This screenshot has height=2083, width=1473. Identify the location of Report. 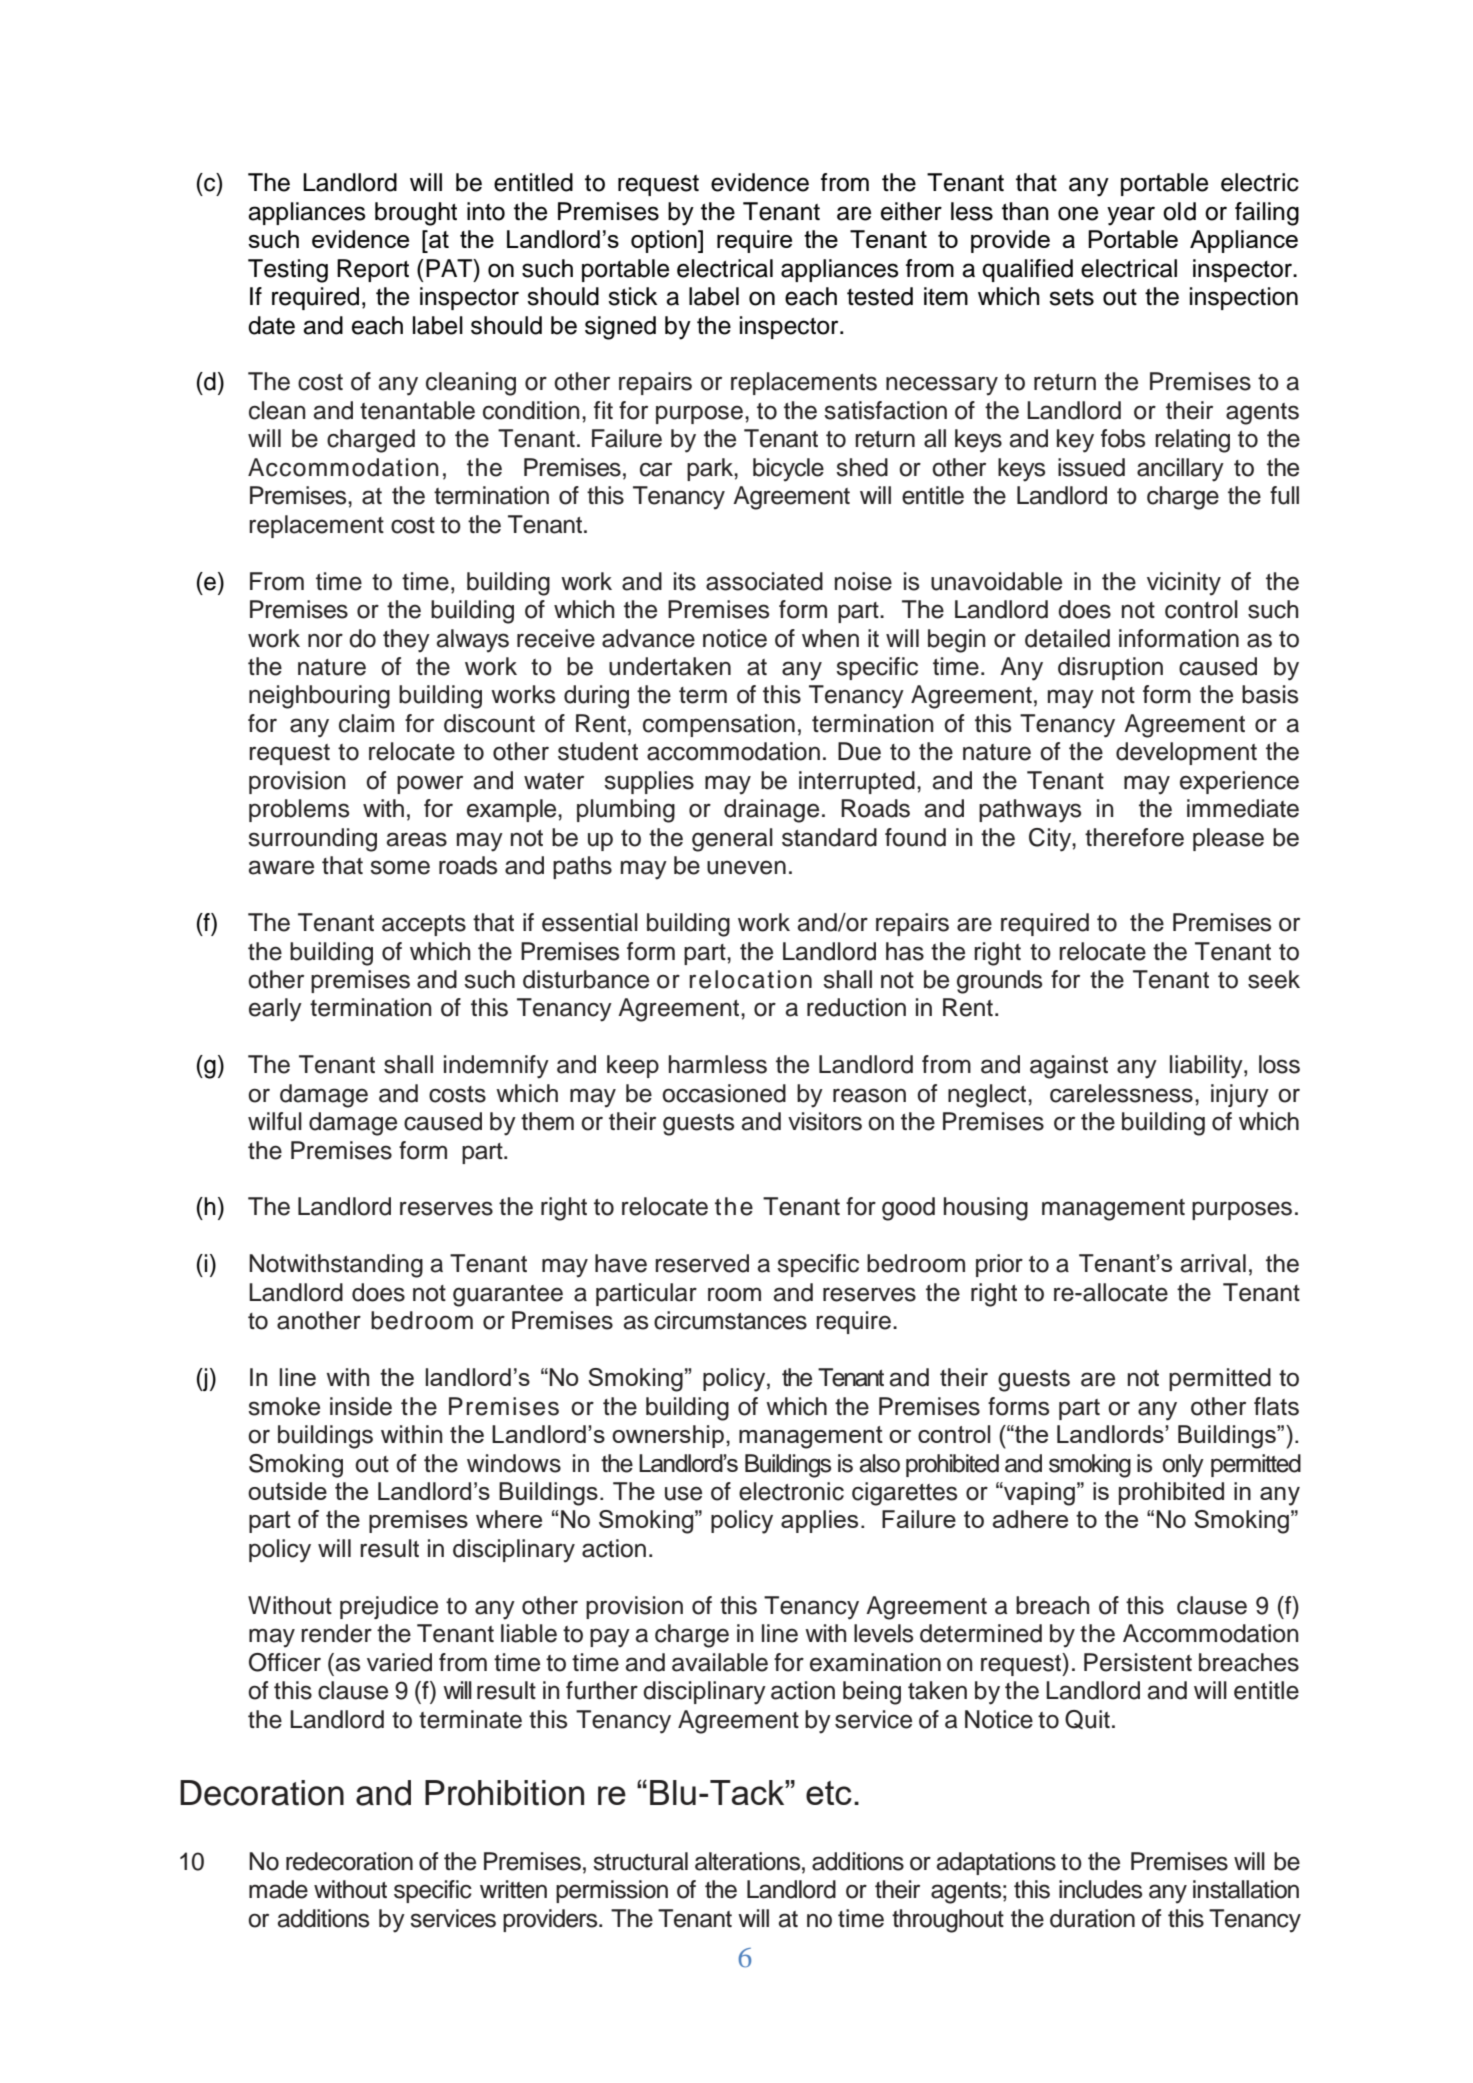
(373, 270).
